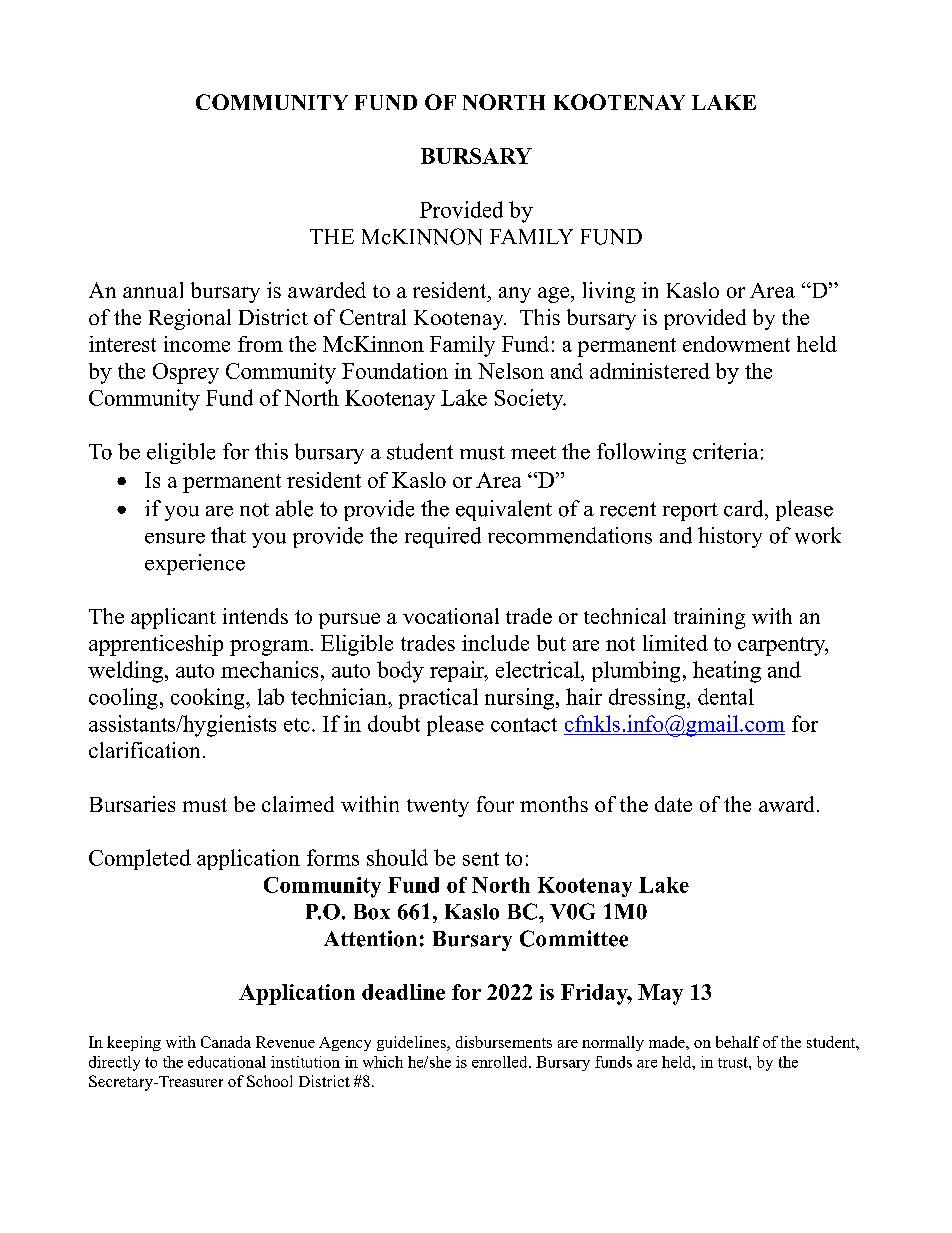 The image size is (952, 1233). Describe the element at coordinates (736, 344) in the page. I see `endowment` at that location.
